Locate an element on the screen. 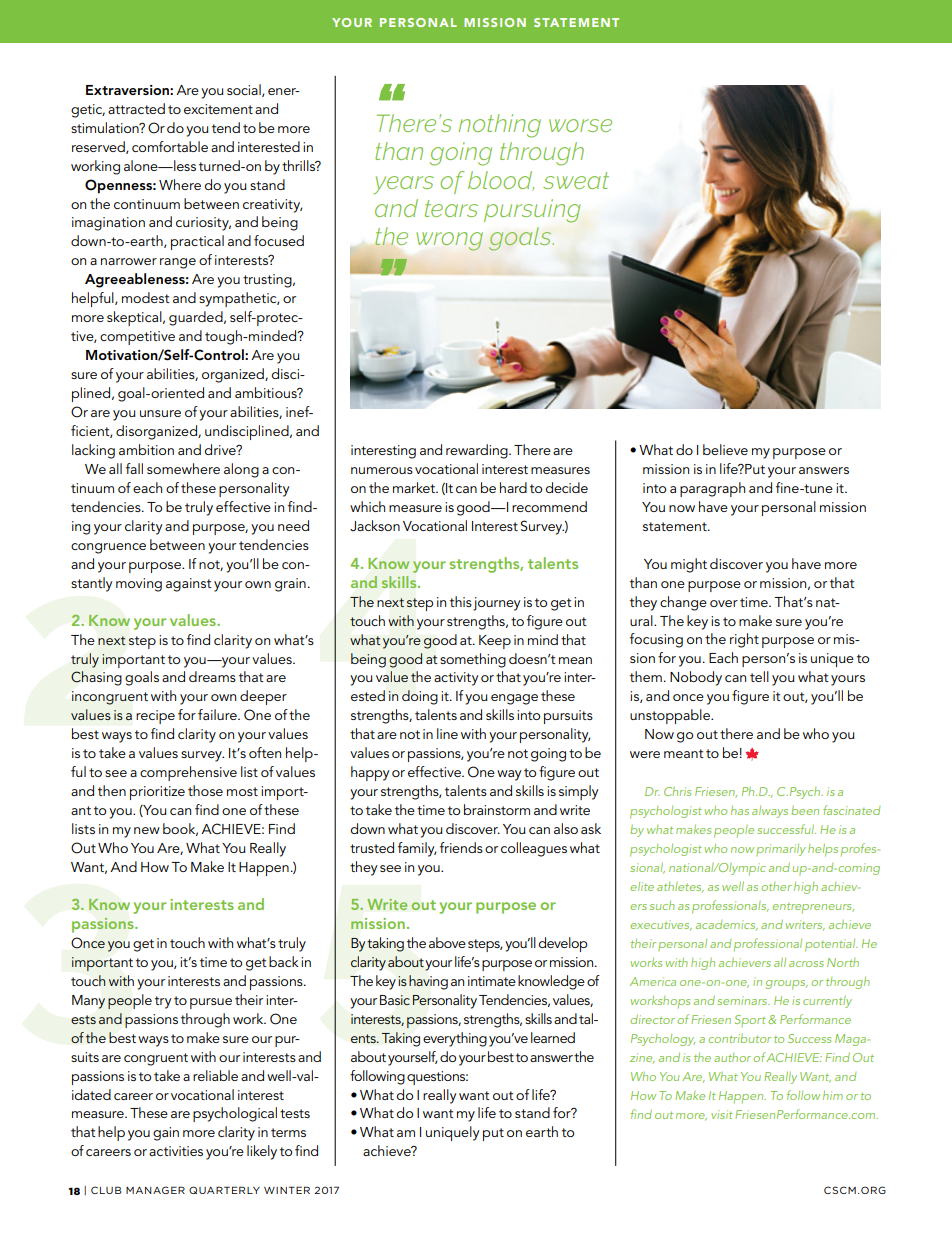  right is located at coordinates (744, 640).
